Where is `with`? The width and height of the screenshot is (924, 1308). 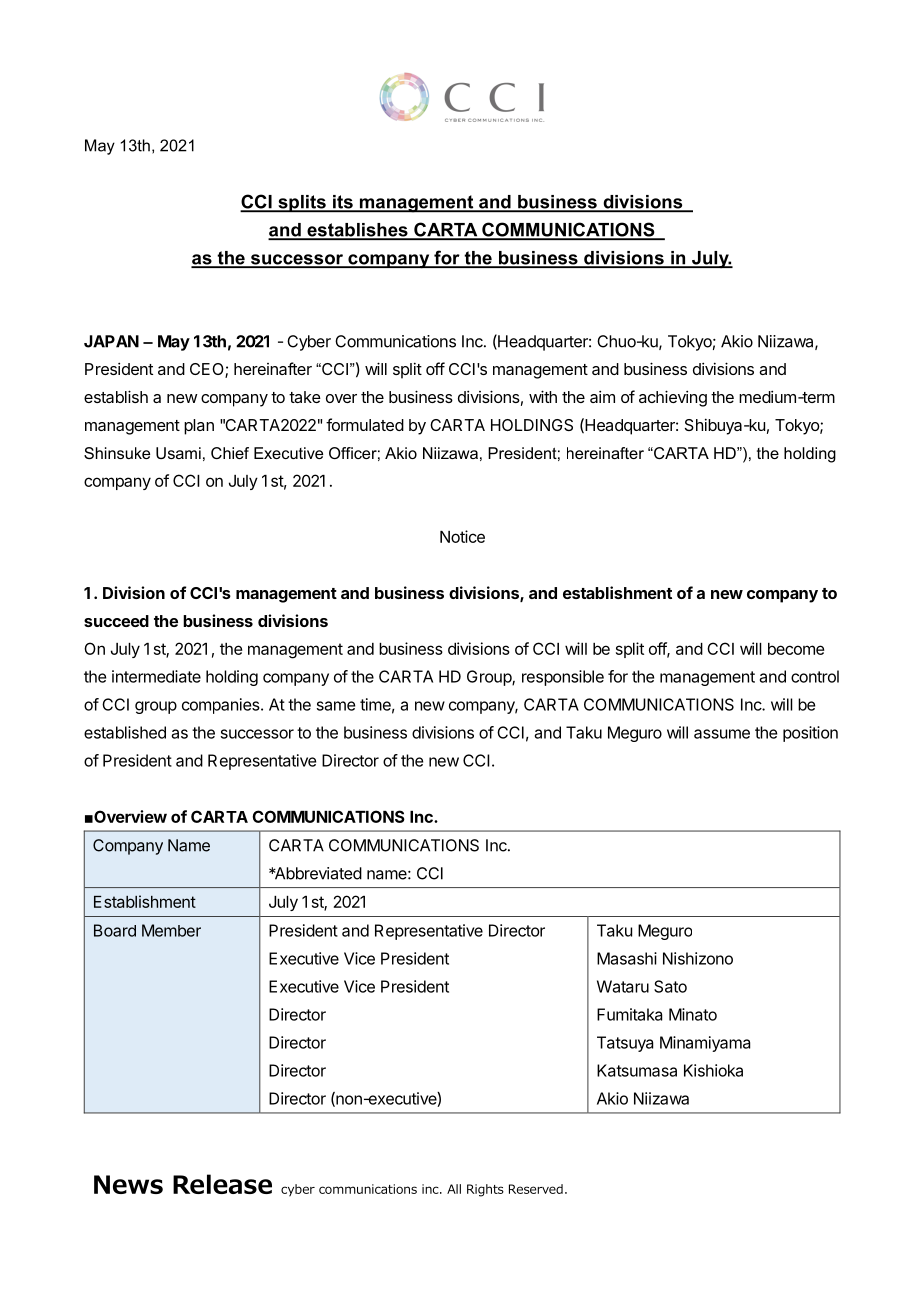 with is located at coordinates (543, 396).
